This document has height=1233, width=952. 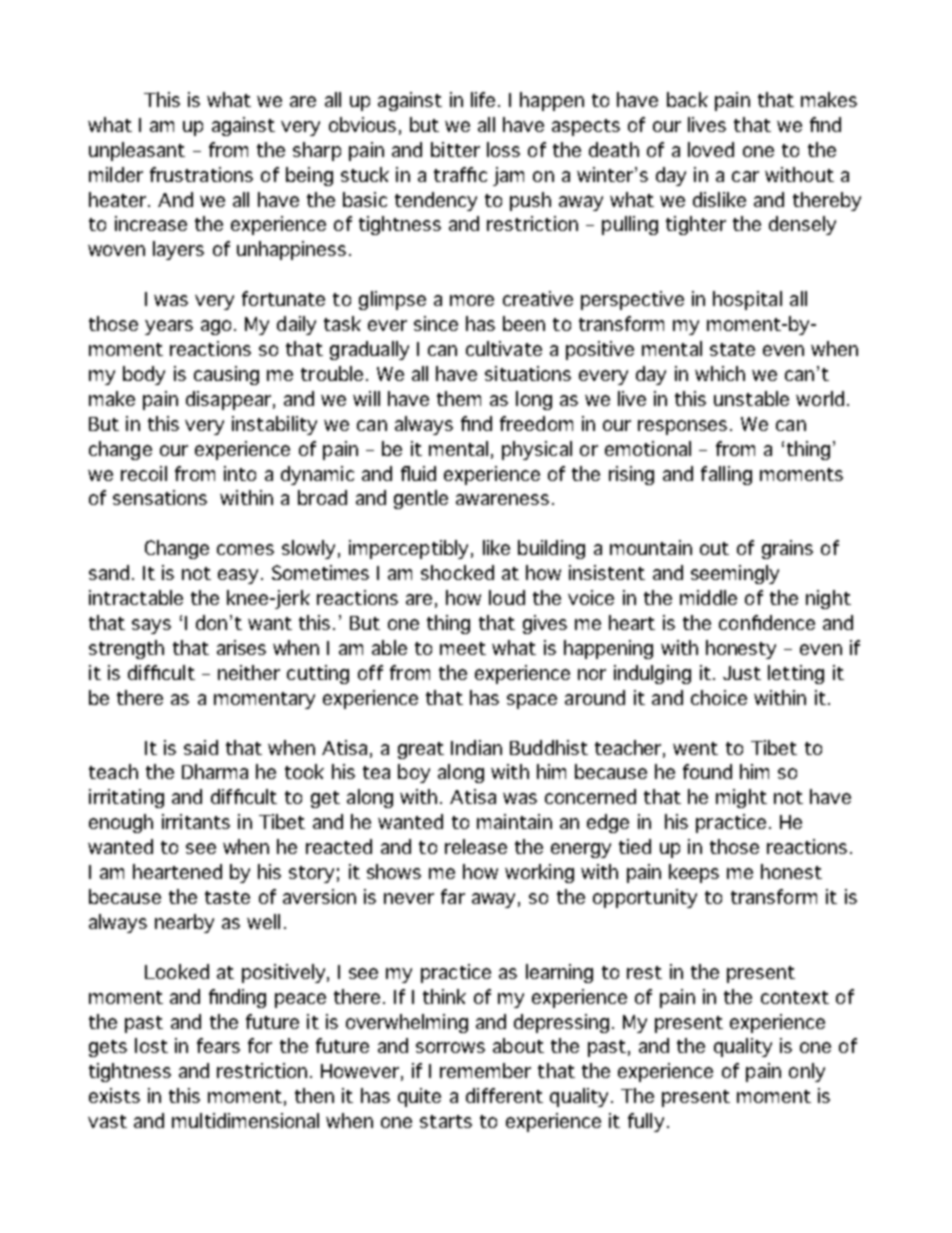 I want to click on bitter, so click(x=455, y=149).
